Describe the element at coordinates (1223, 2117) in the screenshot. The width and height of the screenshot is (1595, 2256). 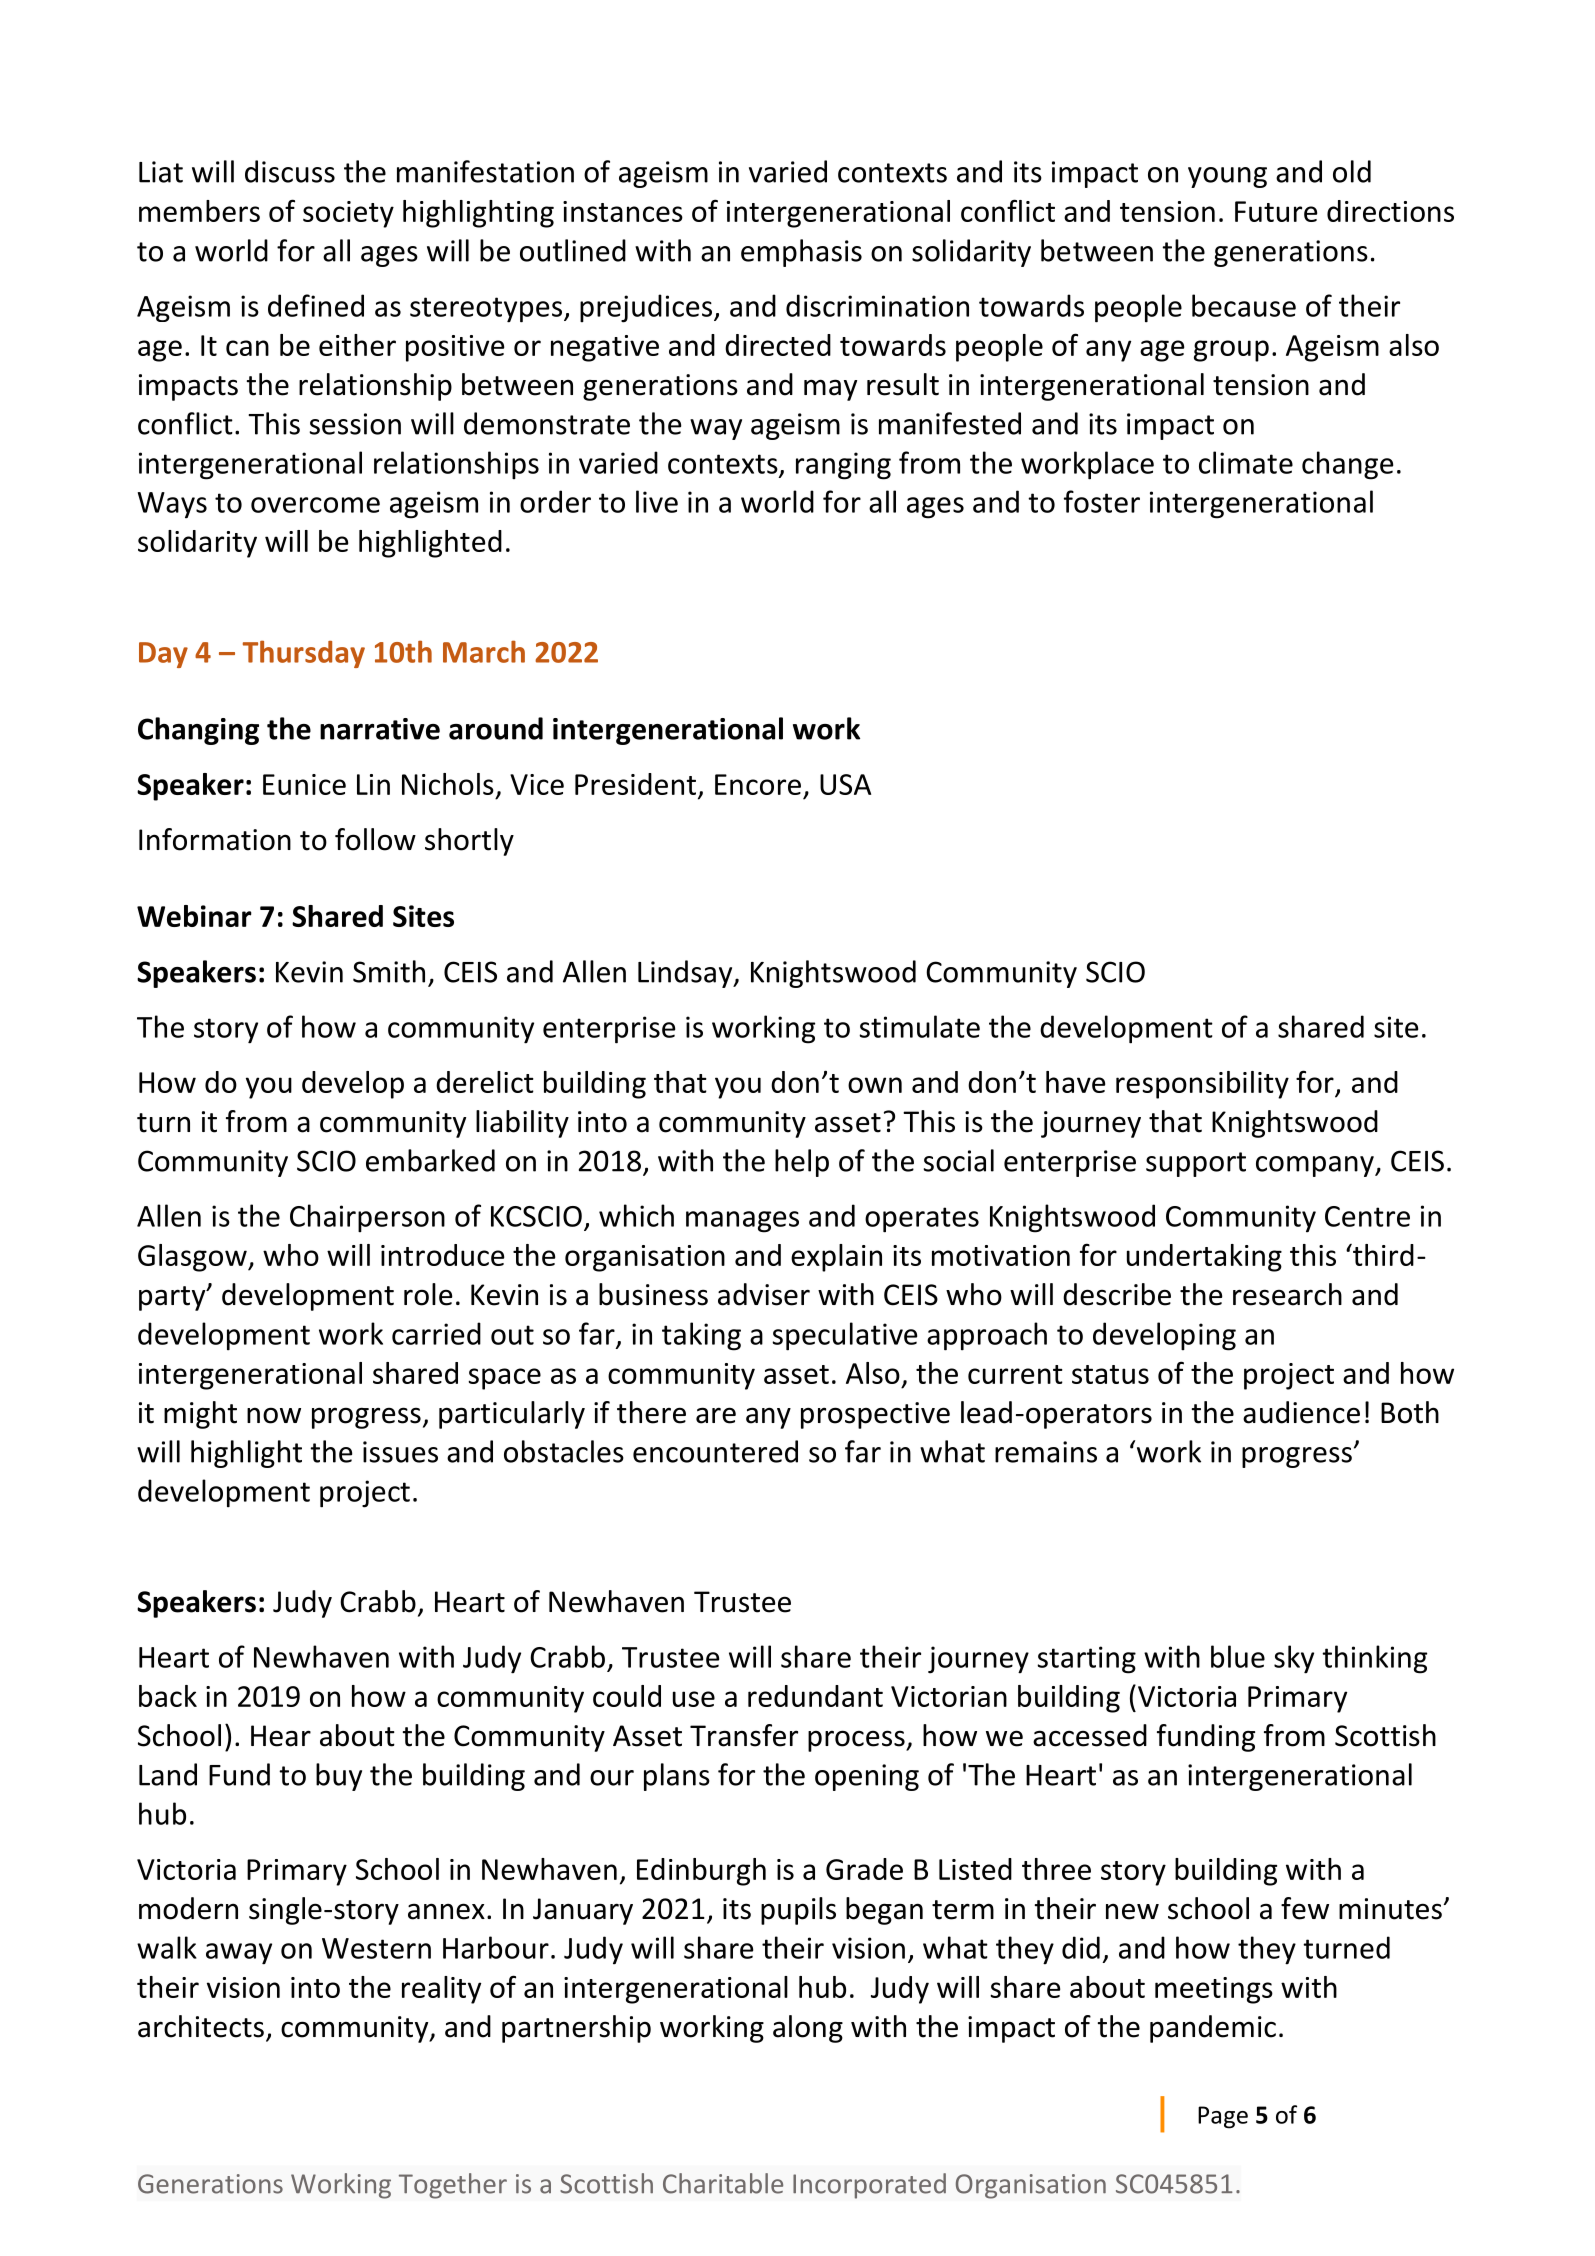
I see `Page` at that location.
